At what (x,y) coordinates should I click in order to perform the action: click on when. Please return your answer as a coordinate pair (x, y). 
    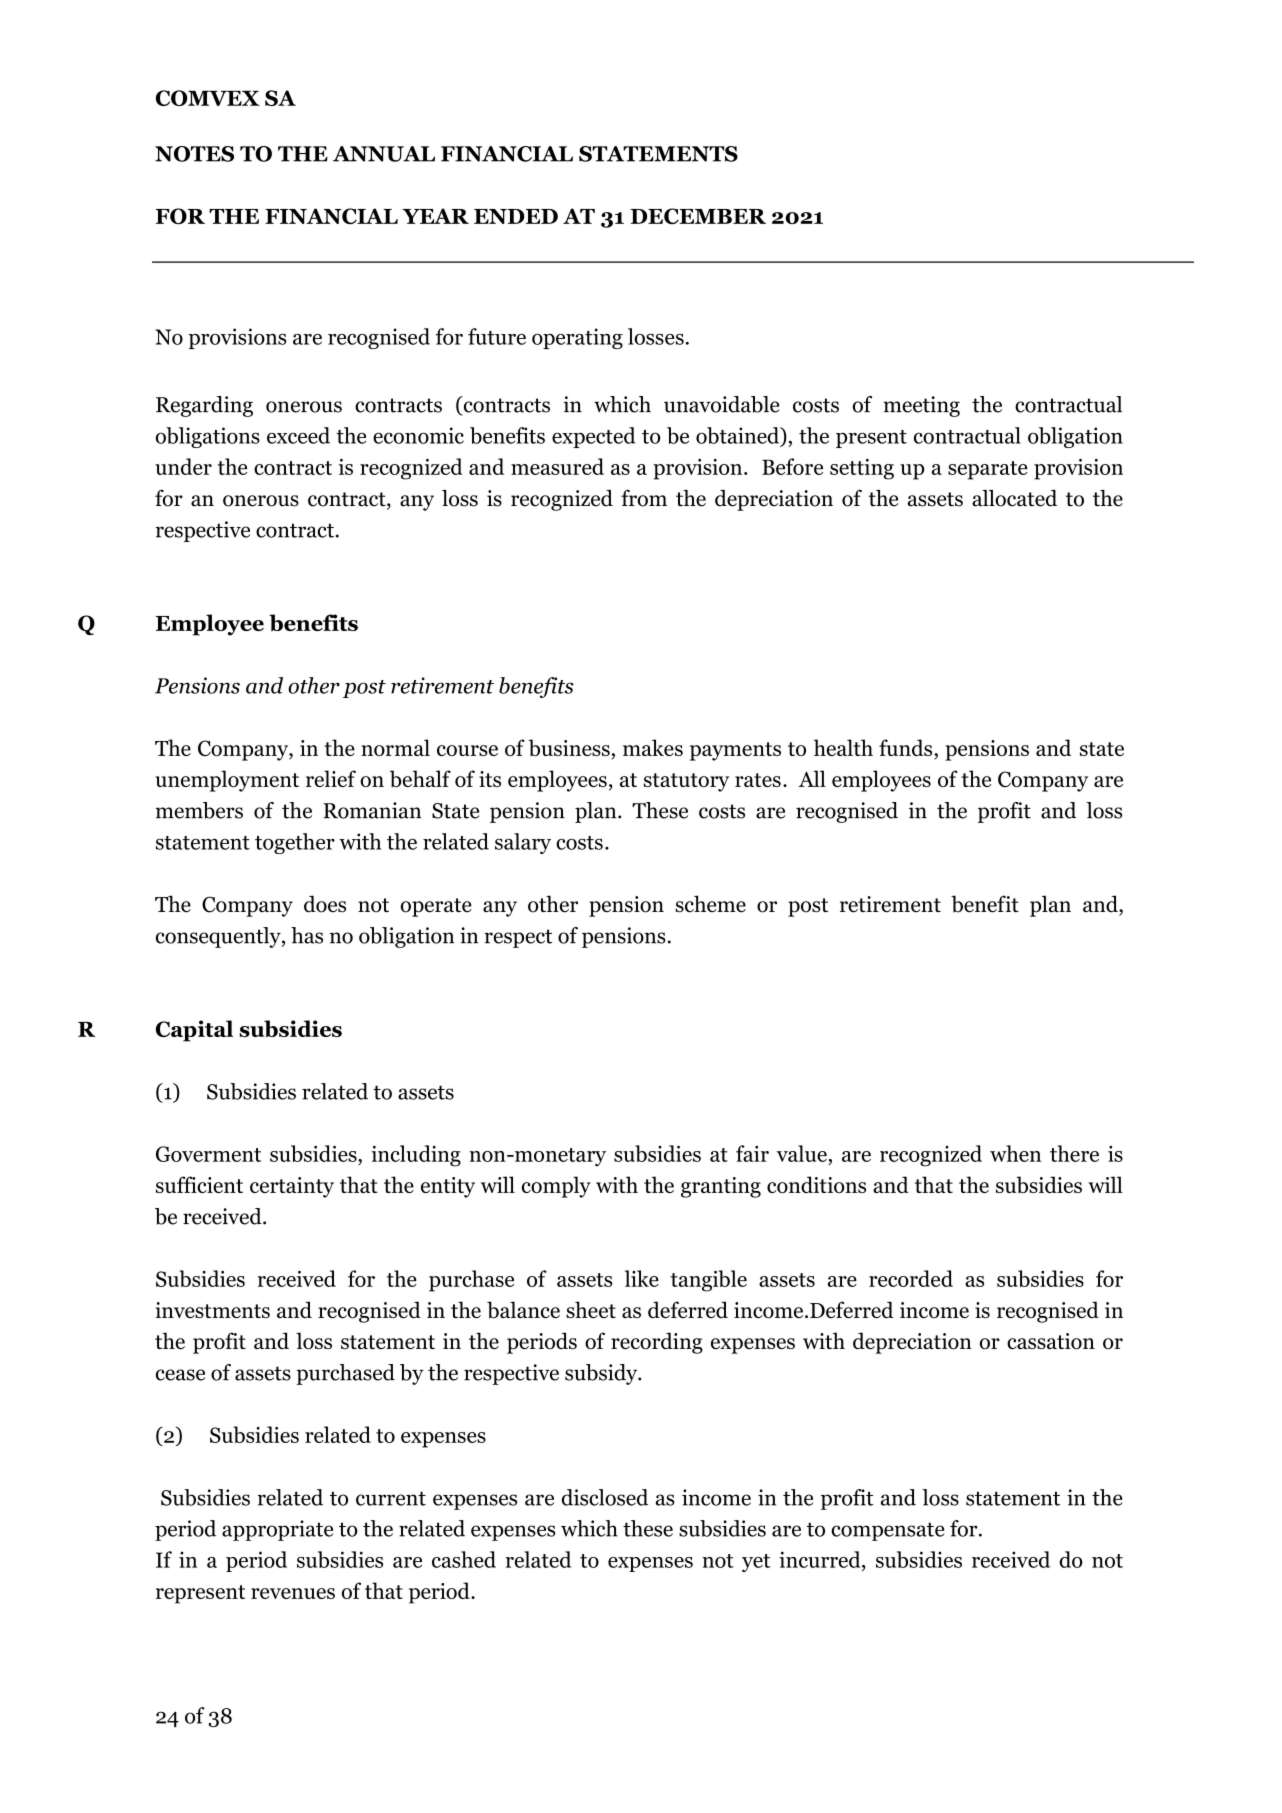
    Looking at the image, I should click on (1015, 1153).
